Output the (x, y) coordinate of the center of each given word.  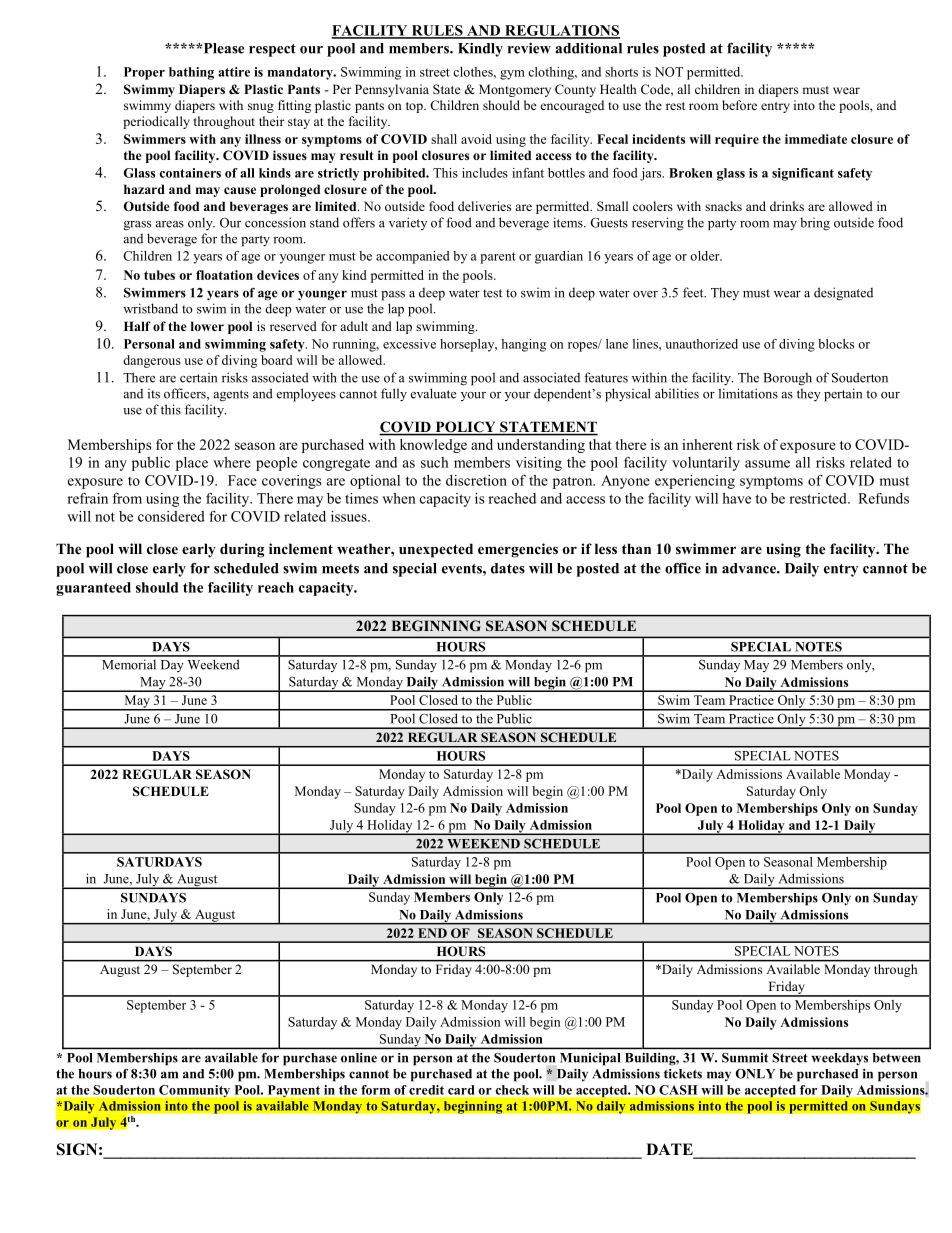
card (461, 1090)
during (242, 550)
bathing (191, 73)
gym (512, 75)
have (736, 498)
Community (194, 1091)
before (739, 105)
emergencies (518, 550)
